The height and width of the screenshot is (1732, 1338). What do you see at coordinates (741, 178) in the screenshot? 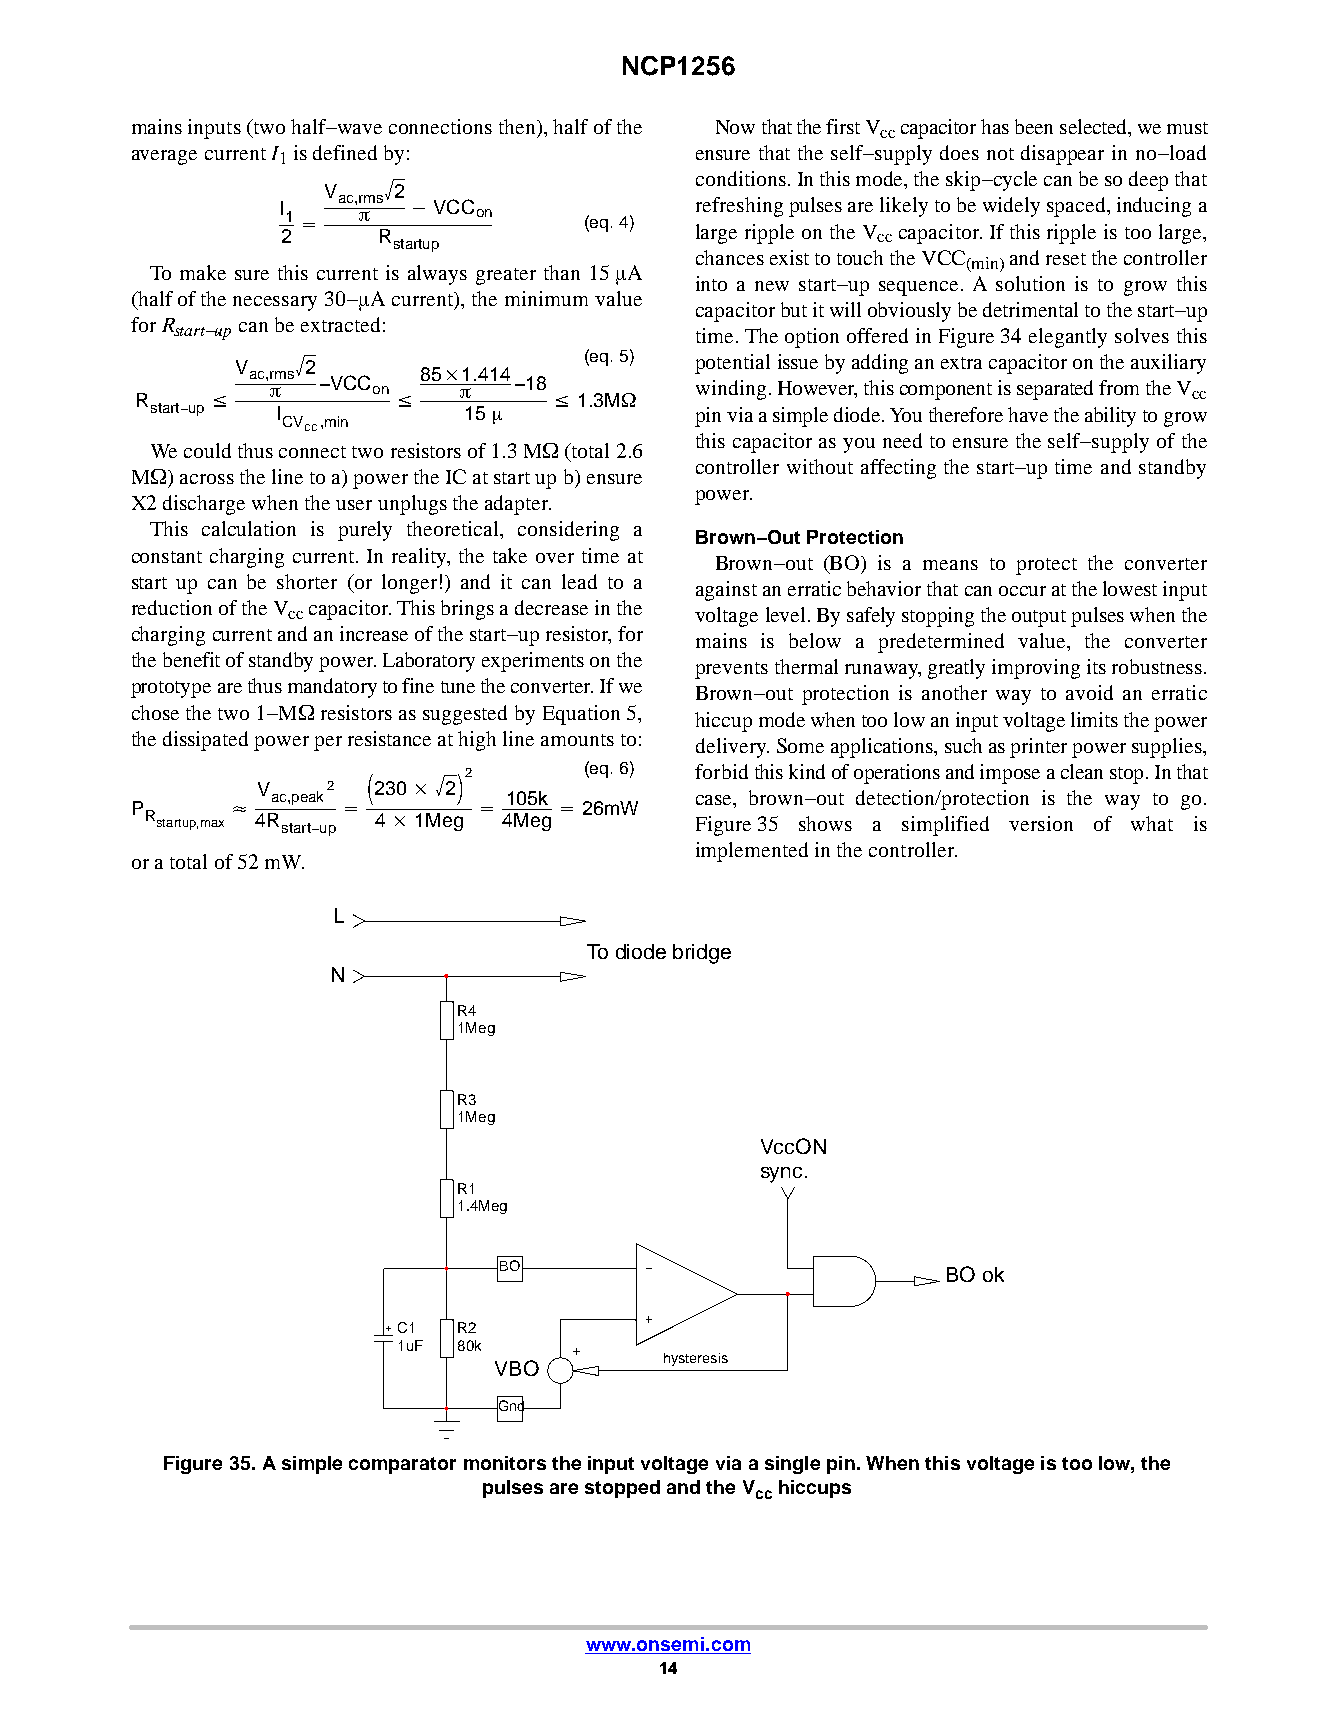
I see `conditions` at bounding box center [741, 178].
